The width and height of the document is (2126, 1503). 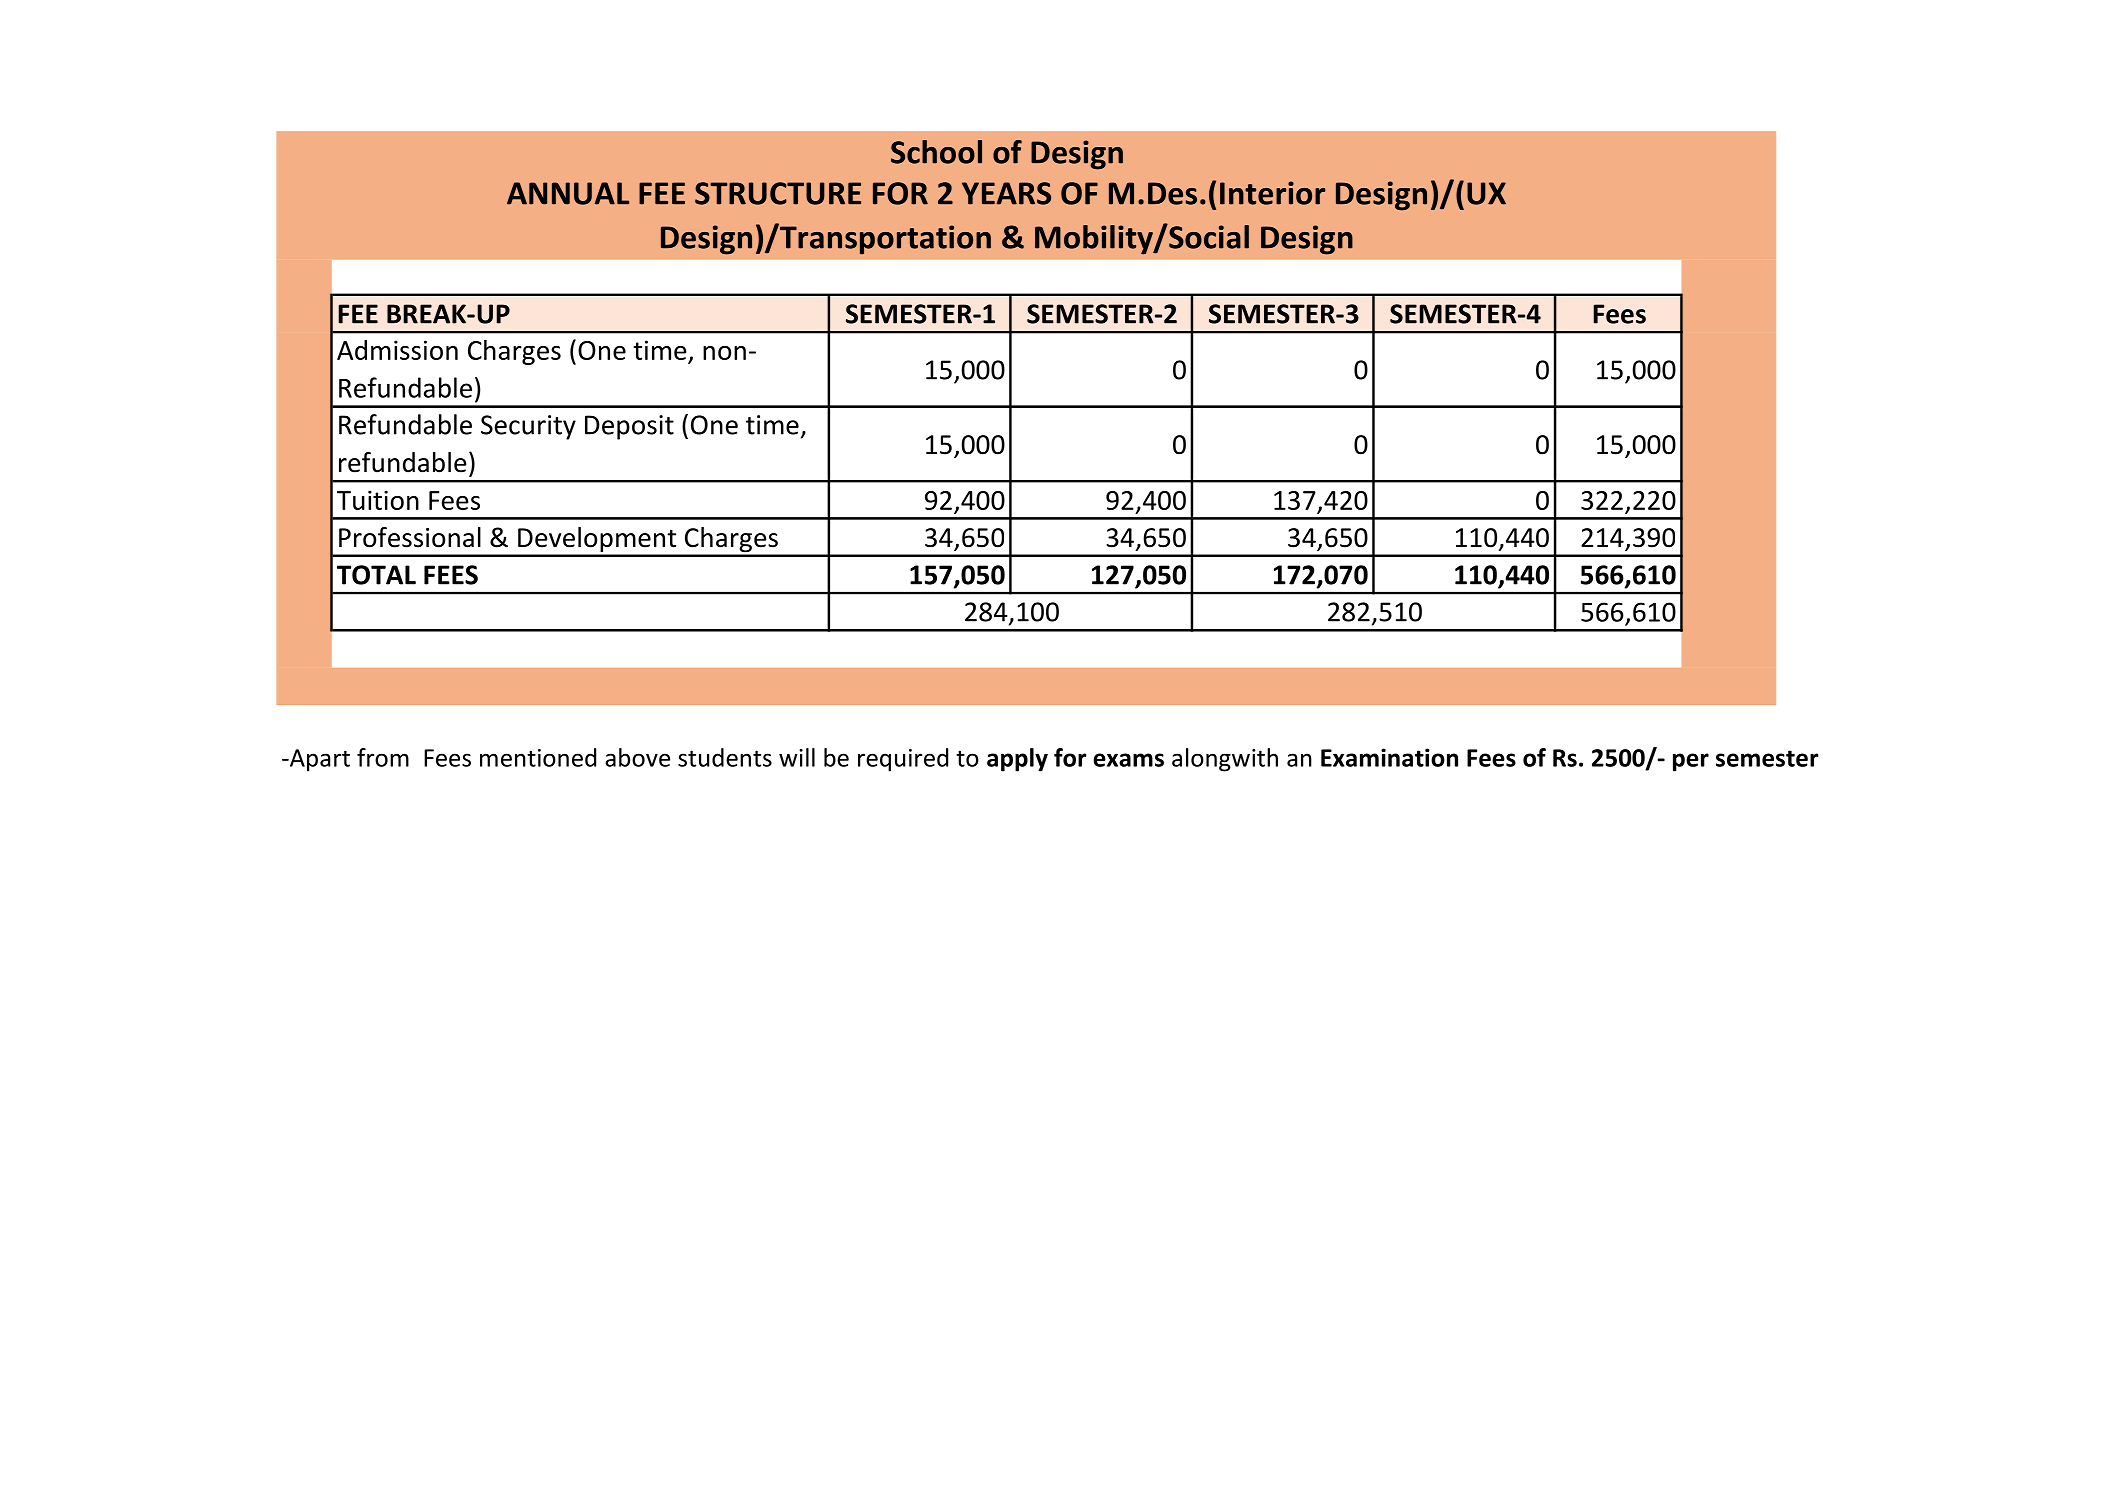 What do you see at coordinates (376, 575) in the document?
I see `TOTAL` at bounding box center [376, 575].
